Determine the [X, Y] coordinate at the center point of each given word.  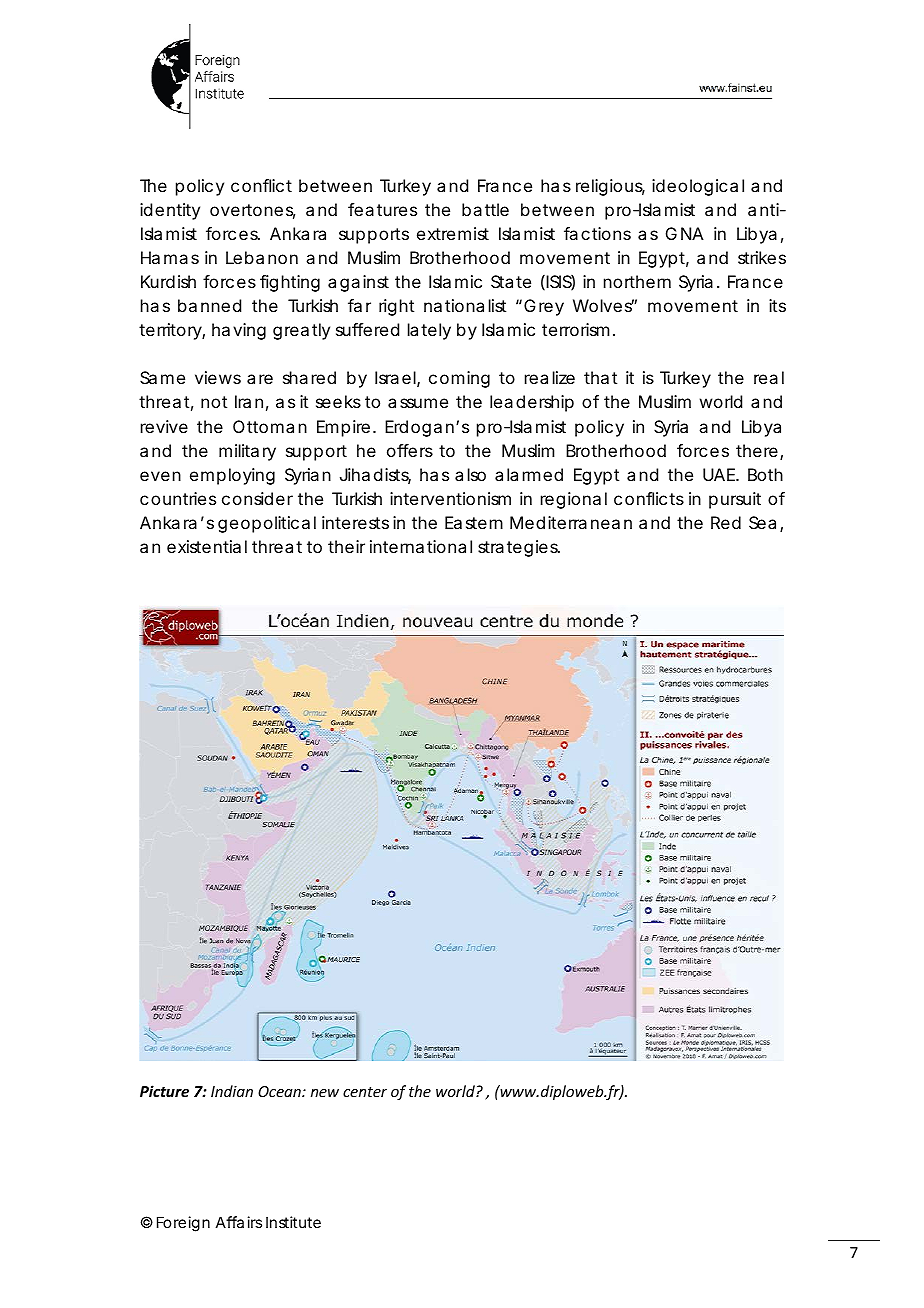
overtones [252, 211]
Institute [293, 1222]
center [365, 1092]
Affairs [239, 1222]
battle [485, 209]
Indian [232, 1091]
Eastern [474, 522]
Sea [762, 522]
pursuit [735, 500]
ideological [698, 187]
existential [207, 546]
